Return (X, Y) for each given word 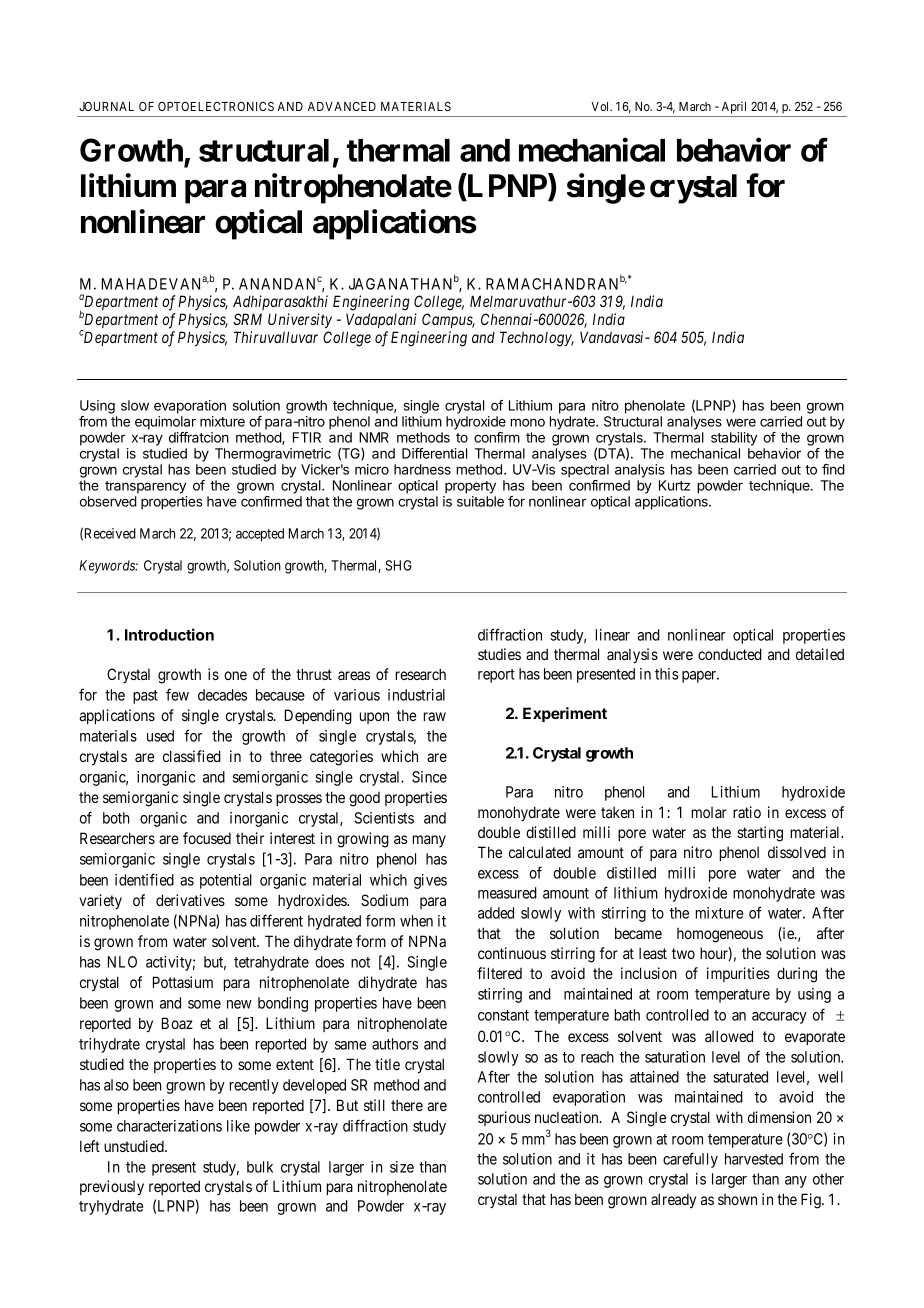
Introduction (169, 634)
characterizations (169, 1126)
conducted (730, 654)
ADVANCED (342, 106)
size (402, 1167)
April (734, 108)
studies (499, 654)
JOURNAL (106, 106)
